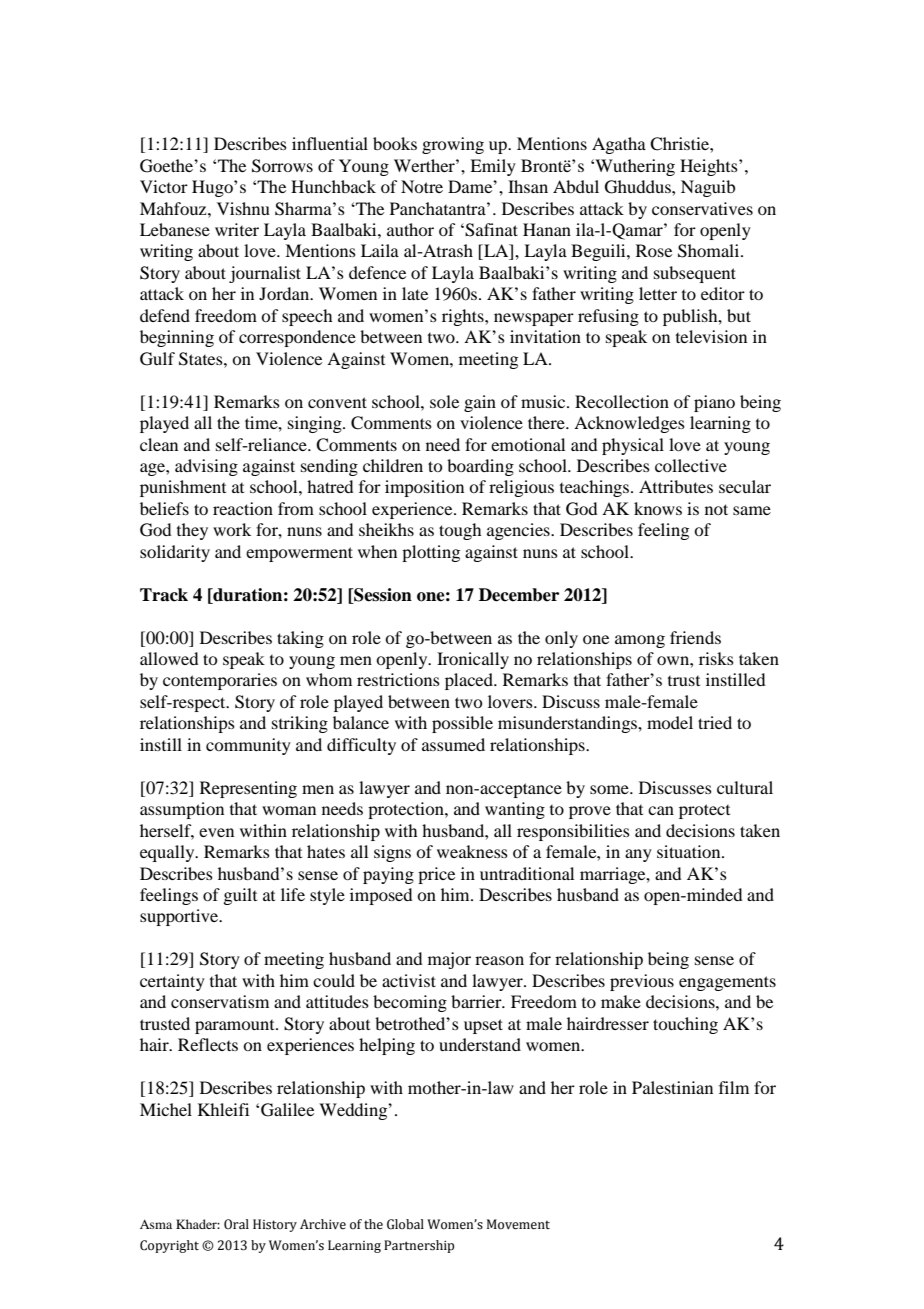 The height and width of the screenshot is (1309, 924). What do you see at coordinates (156, 1224) in the screenshot?
I see `Asma` at bounding box center [156, 1224].
